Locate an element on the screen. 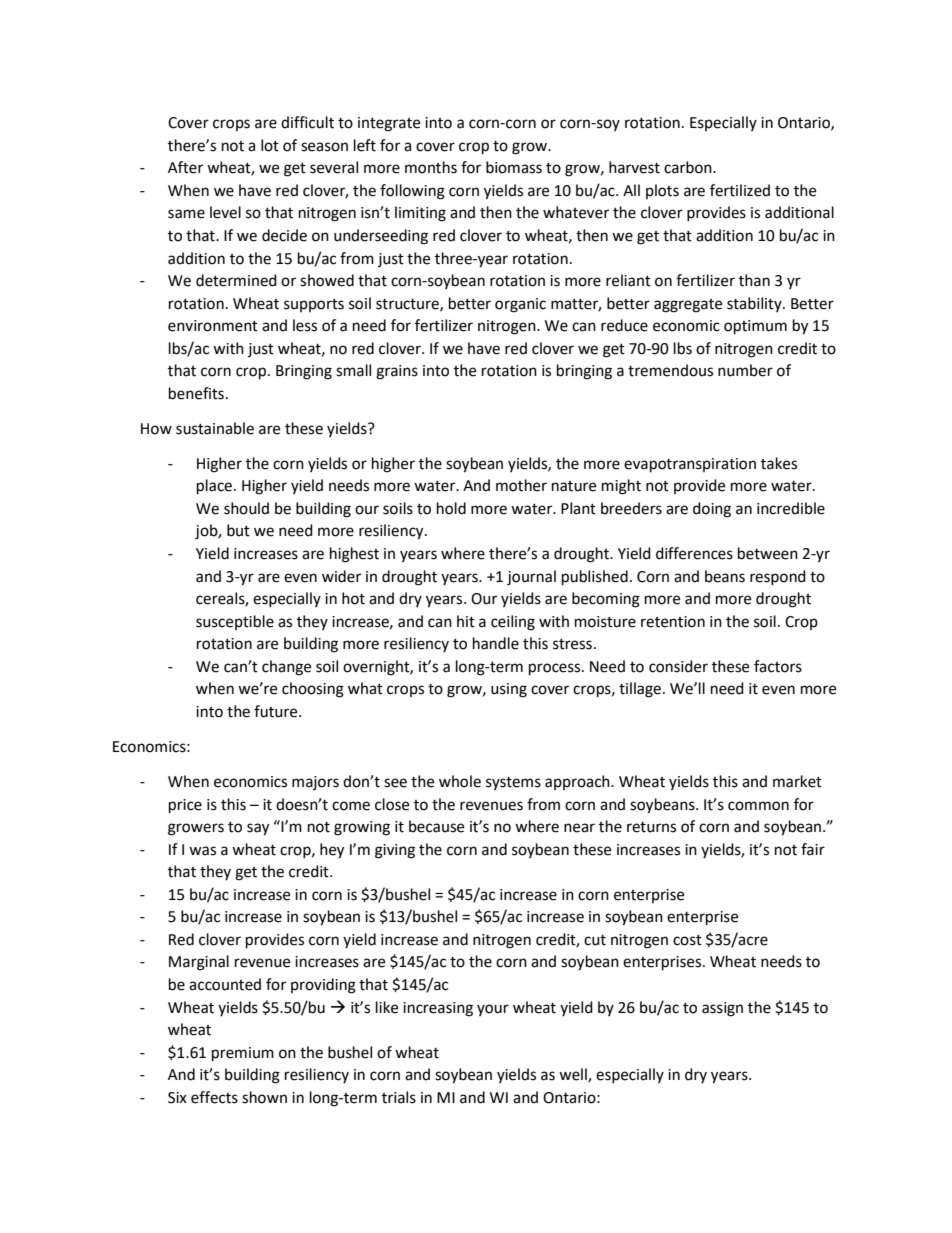  majors is located at coordinates (315, 783).
